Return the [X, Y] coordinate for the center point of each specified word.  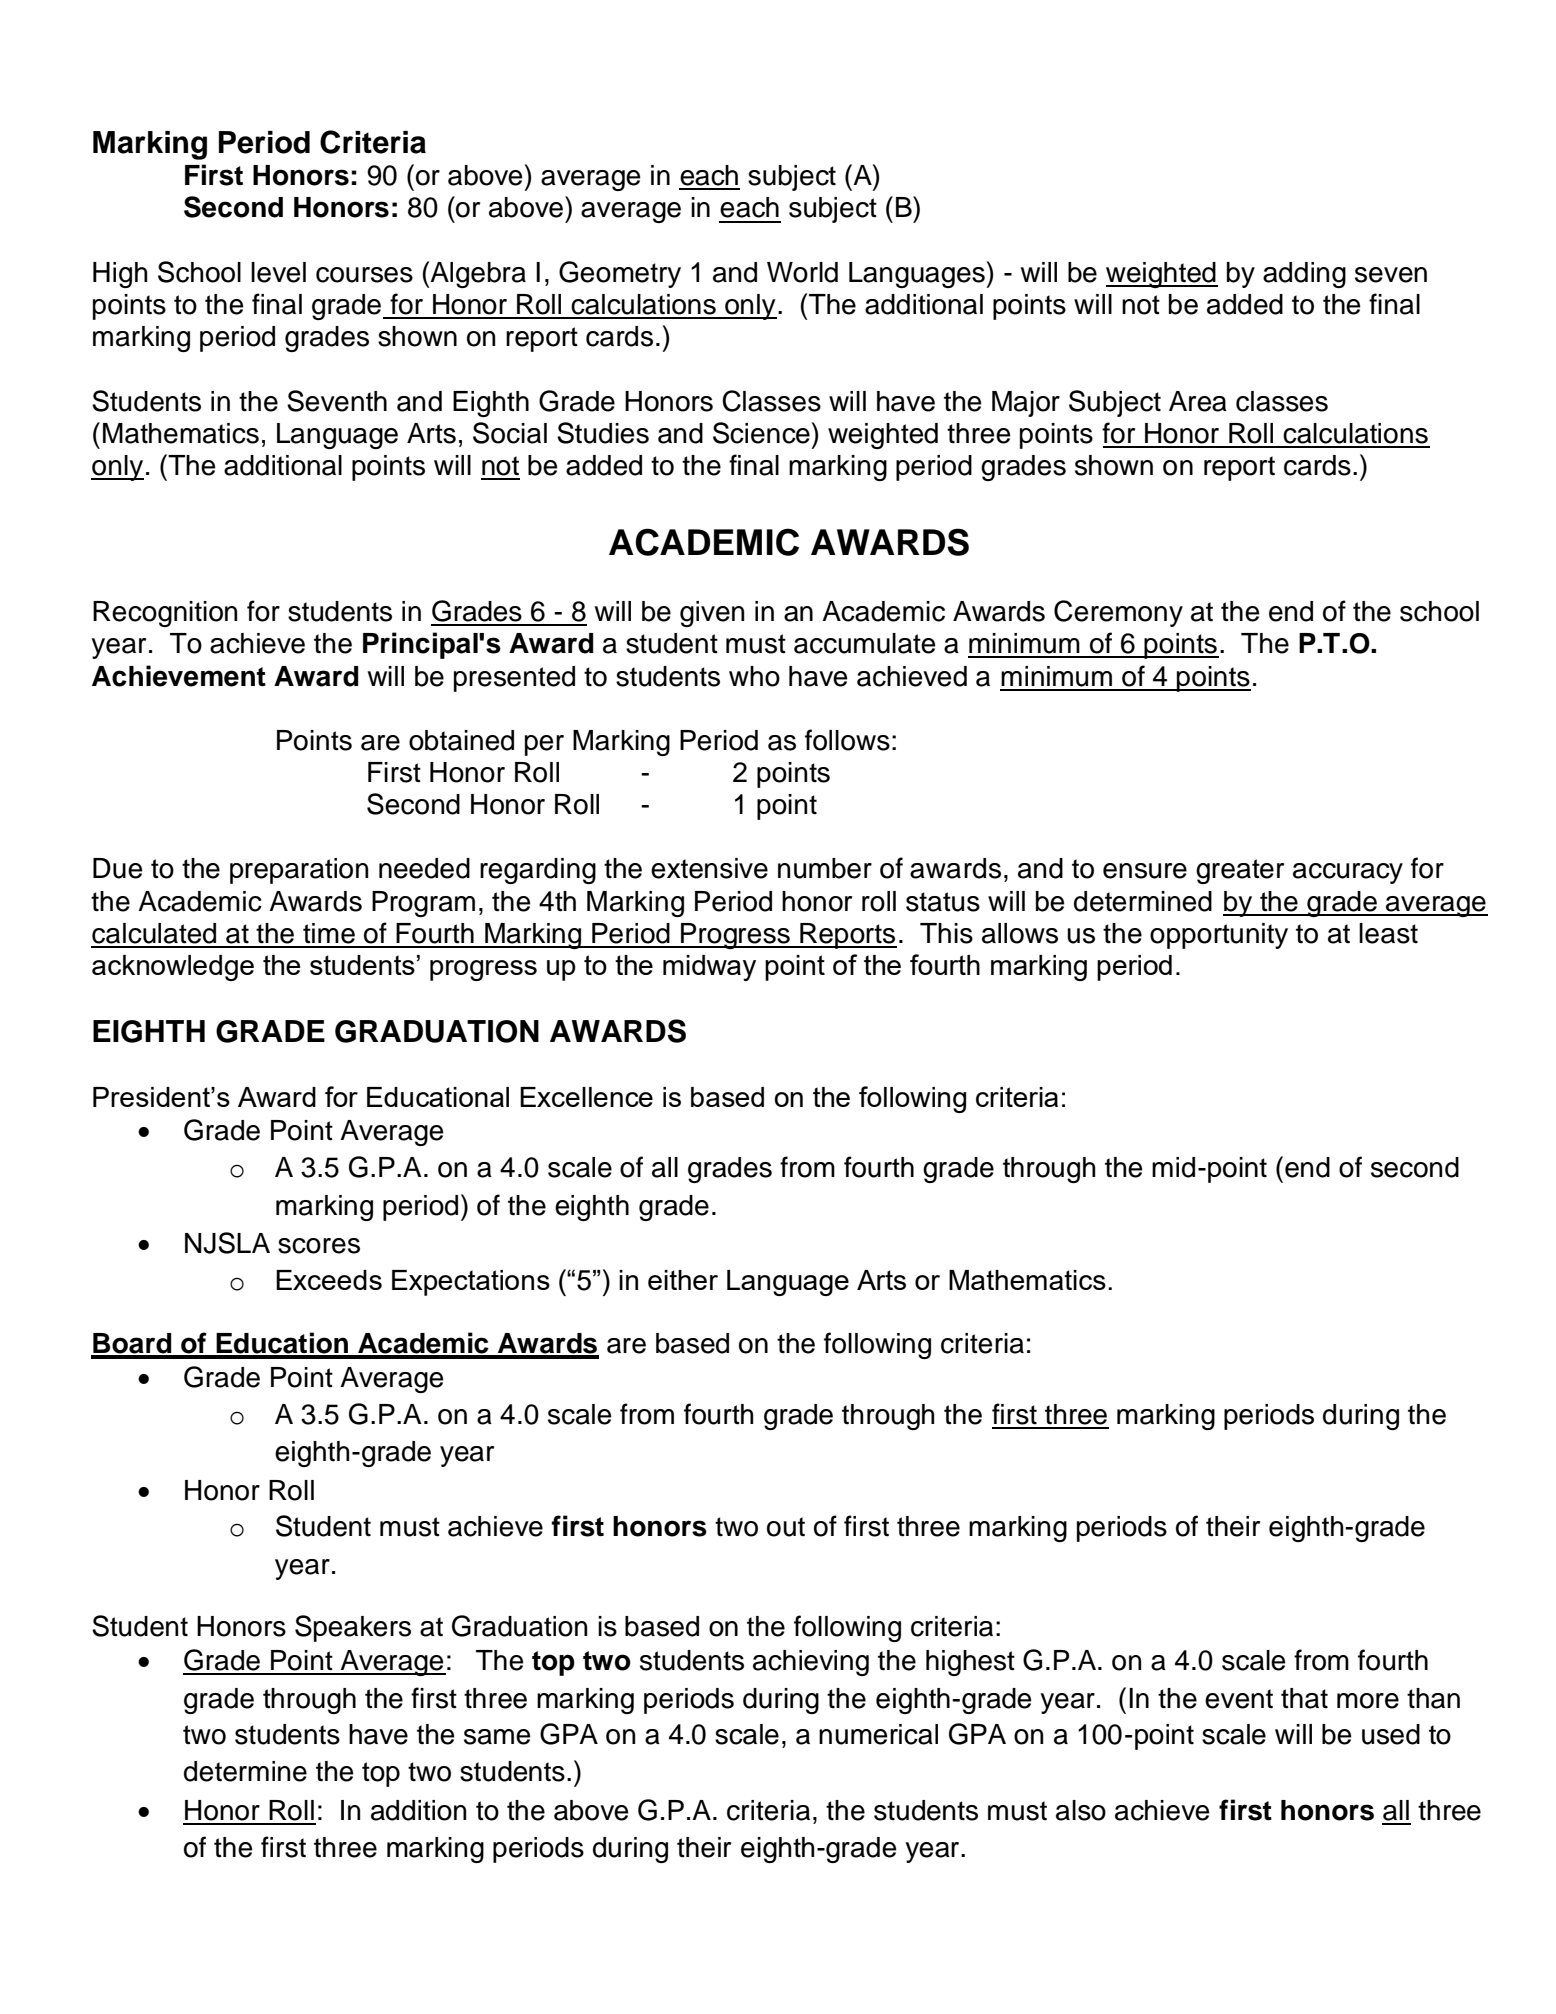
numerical [878, 1734]
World [802, 272]
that [1304, 1698]
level [278, 272]
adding [1304, 275]
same [497, 1737]
